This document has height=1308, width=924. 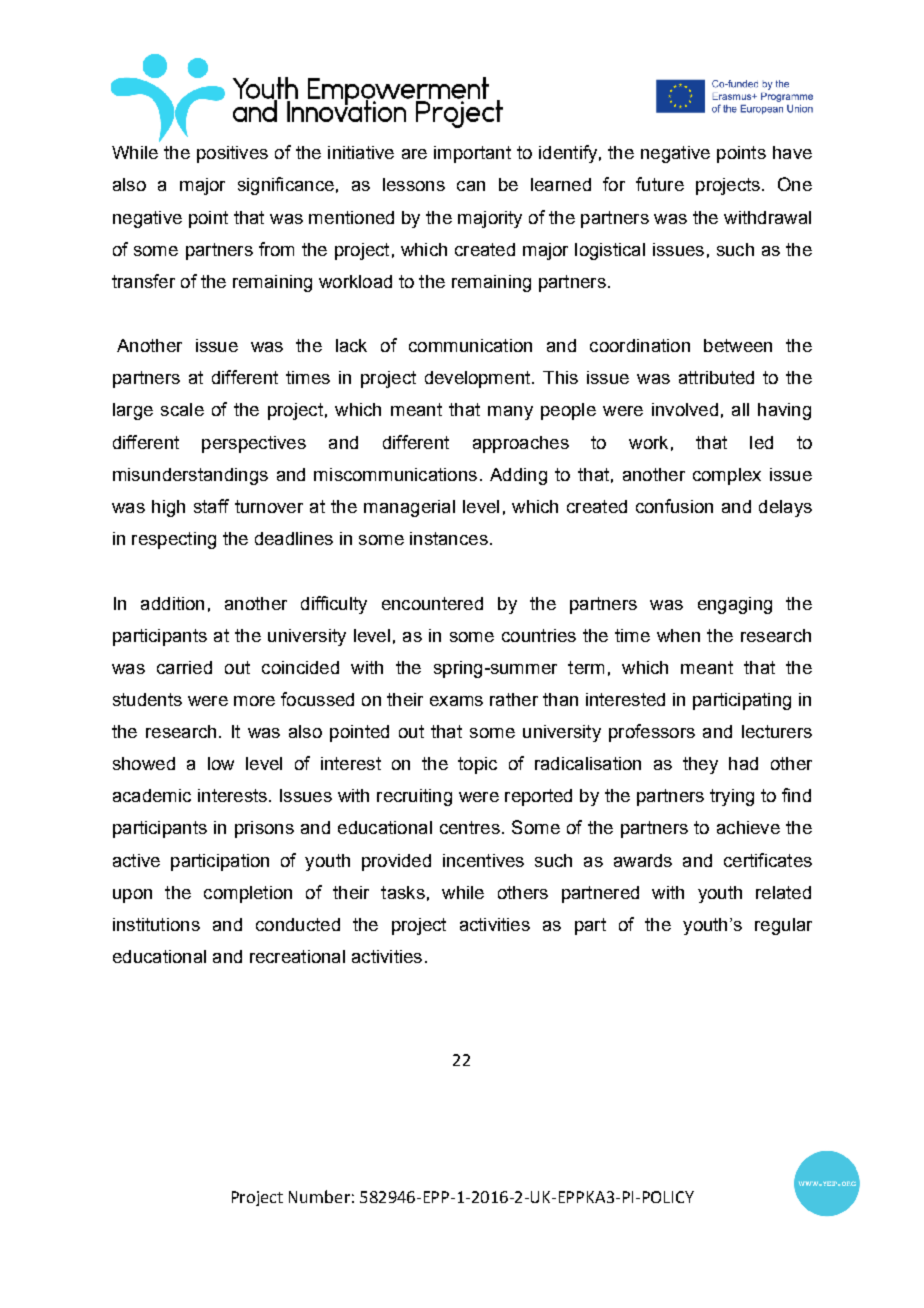 I want to click on exams, so click(x=456, y=701).
